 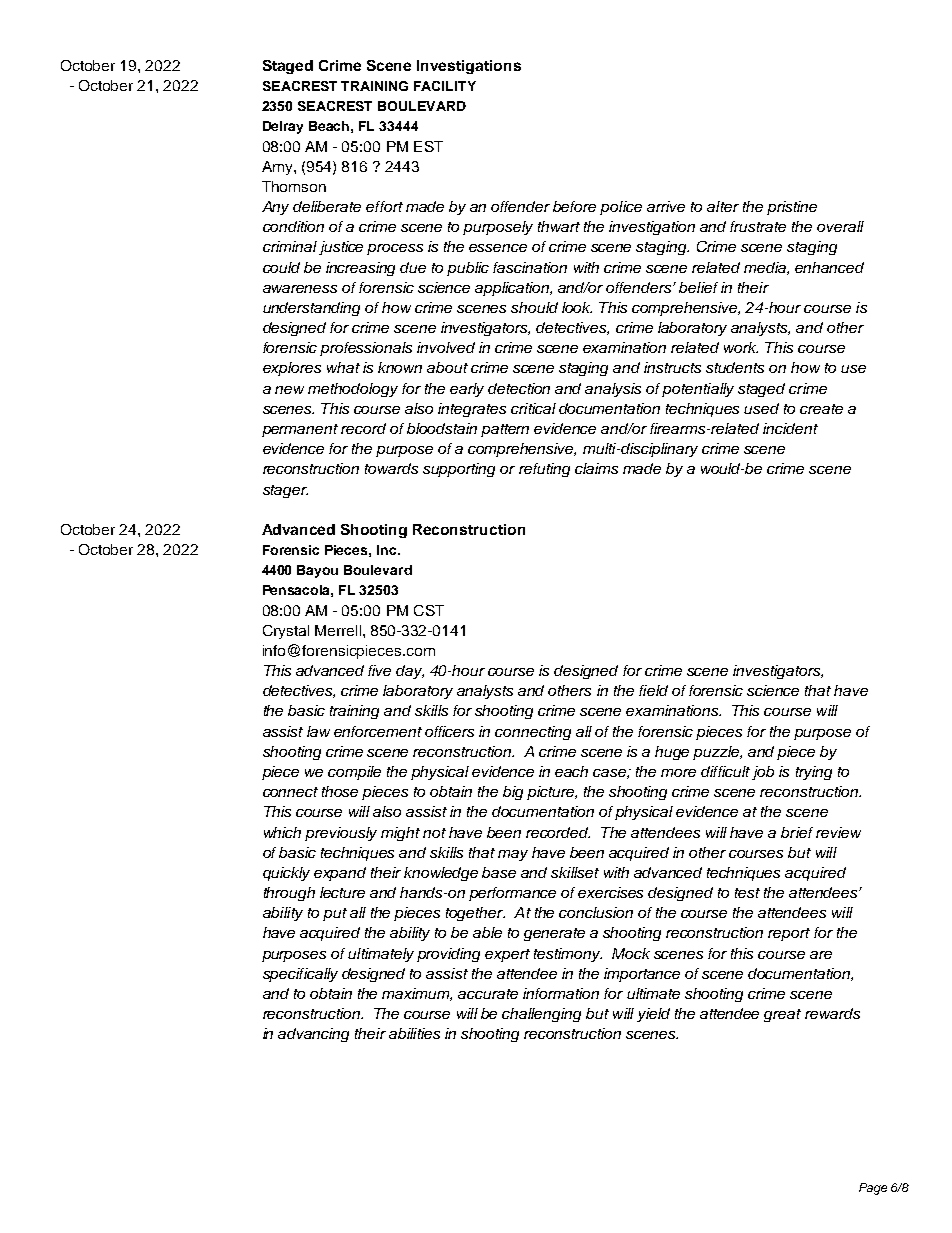 I want to click on Amy, so click(x=278, y=168).
